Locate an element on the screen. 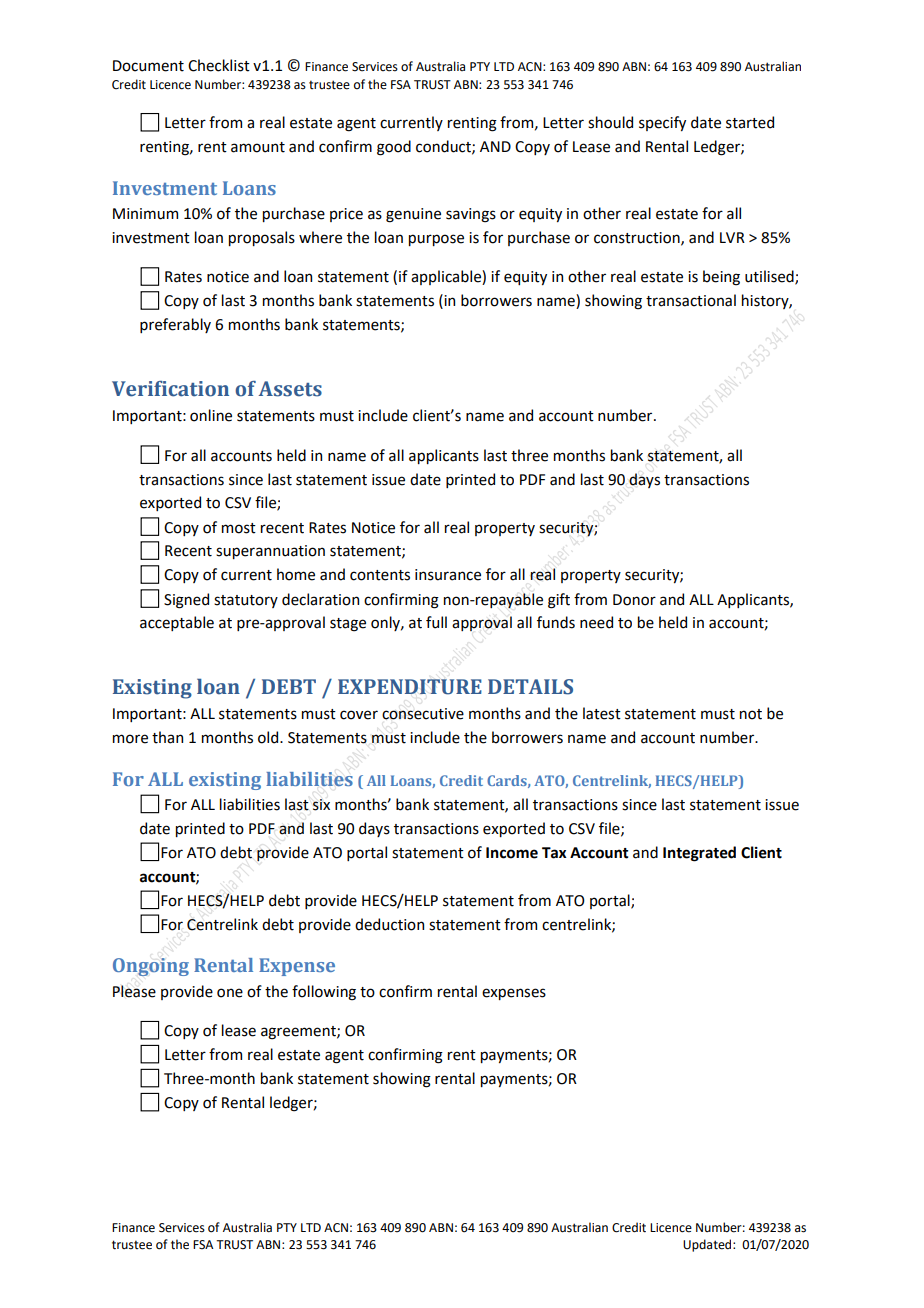 Image resolution: width=924 pixels, height=1308 pixels. than is located at coordinates (167, 737).
